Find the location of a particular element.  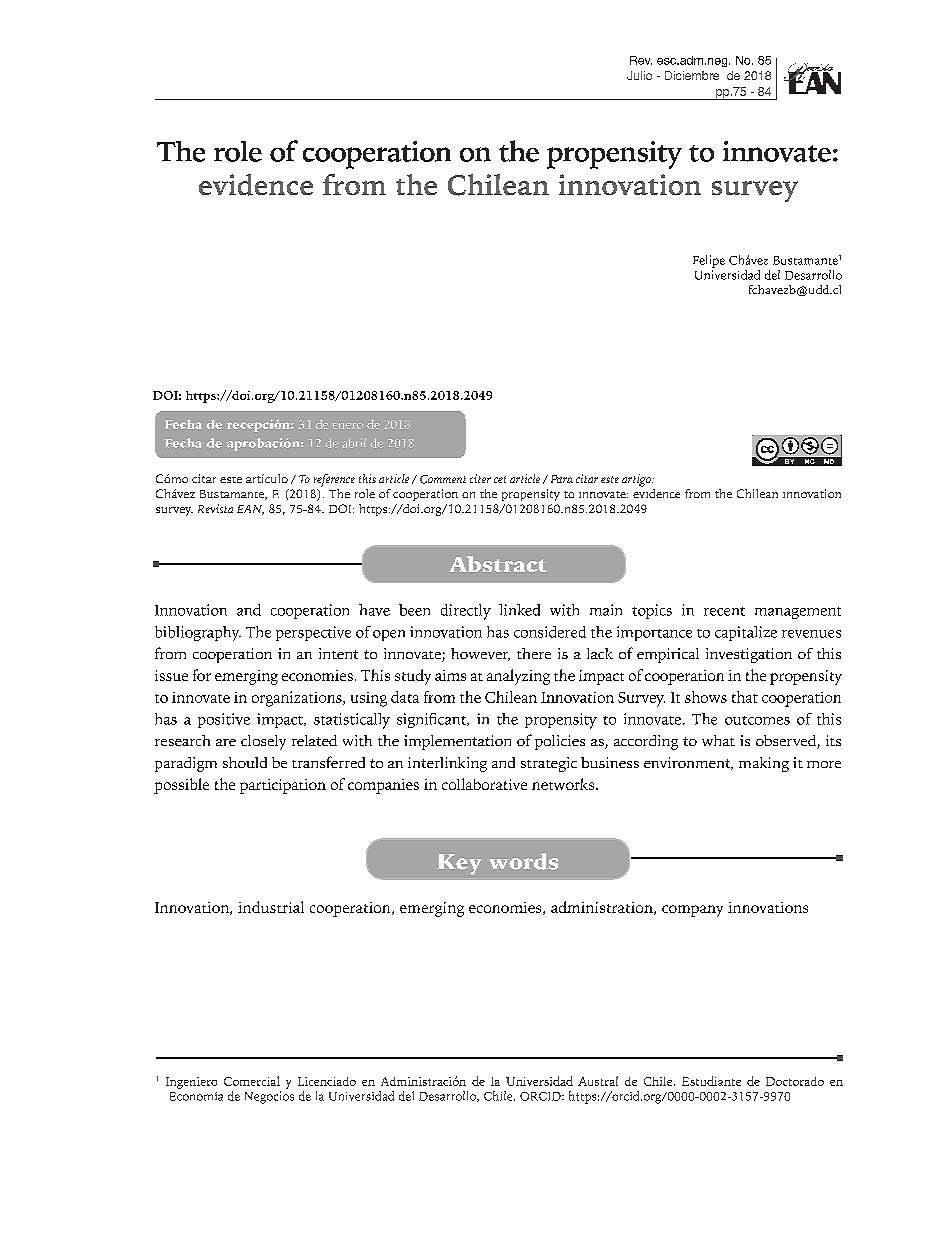

Julio is located at coordinates (639, 75).
